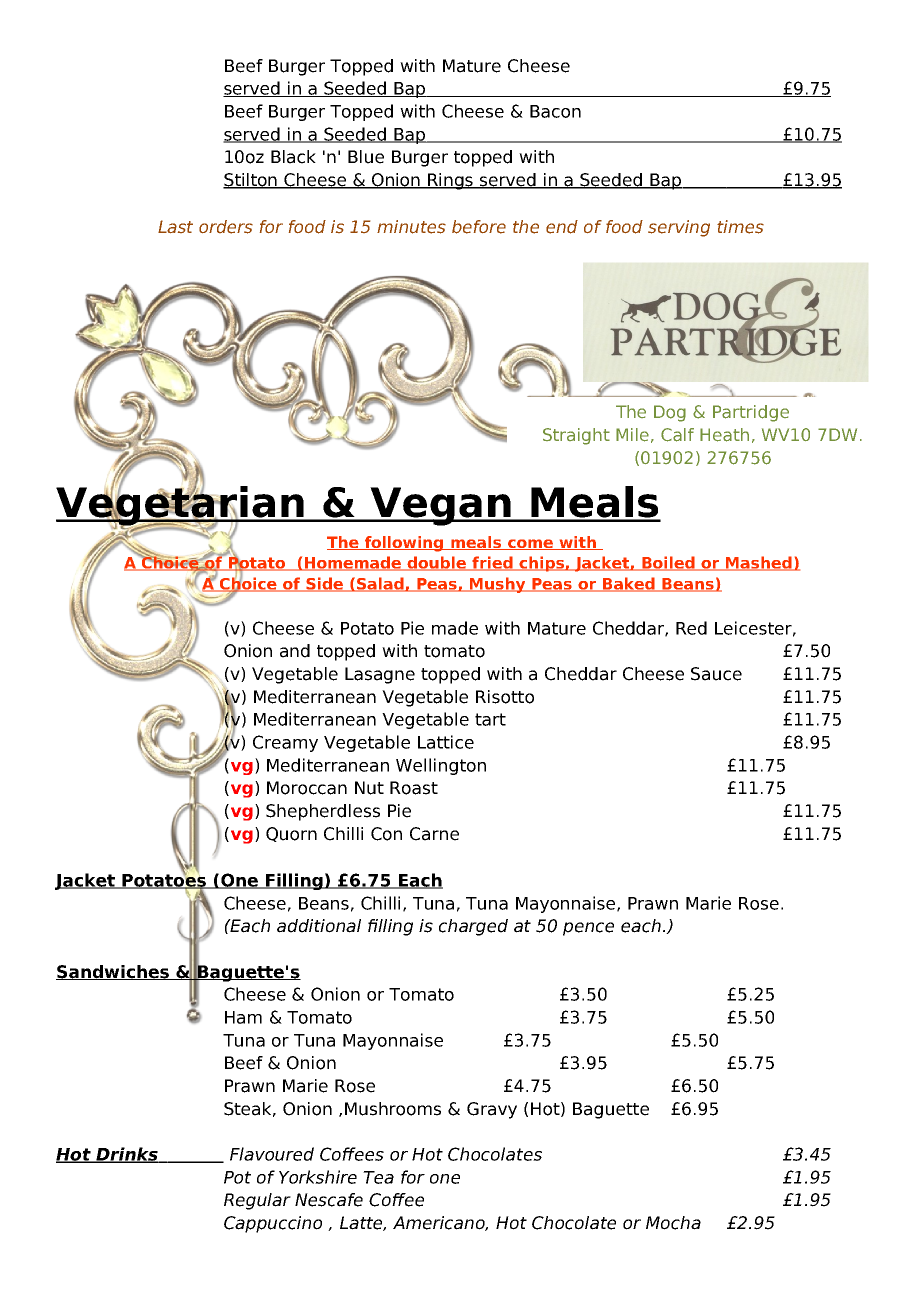  What do you see at coordinates (380, 675) in the screenshot?
I see `Lasagne` at bounding box center [380, 675].
